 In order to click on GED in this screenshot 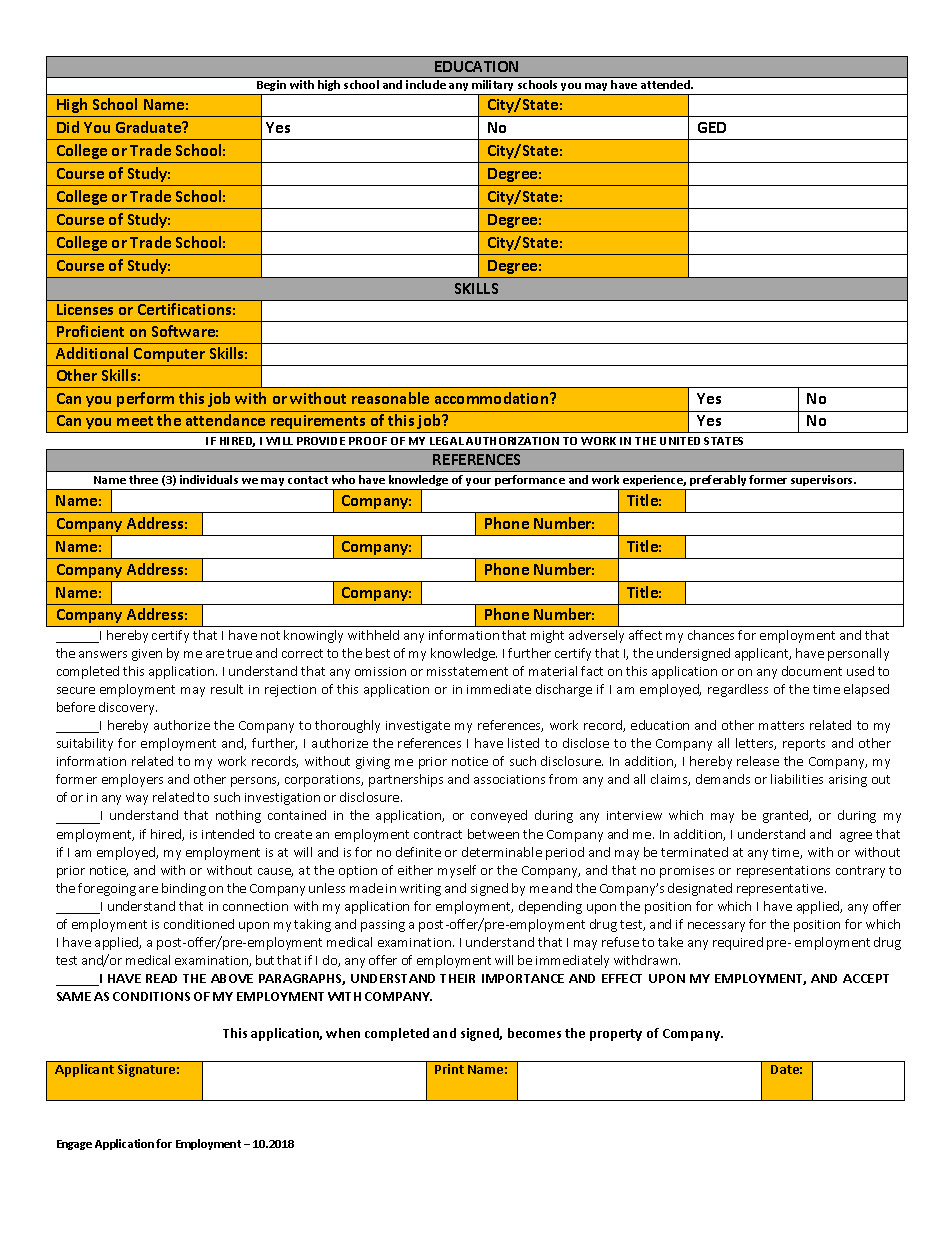, I will do `click(712, 127)`.
